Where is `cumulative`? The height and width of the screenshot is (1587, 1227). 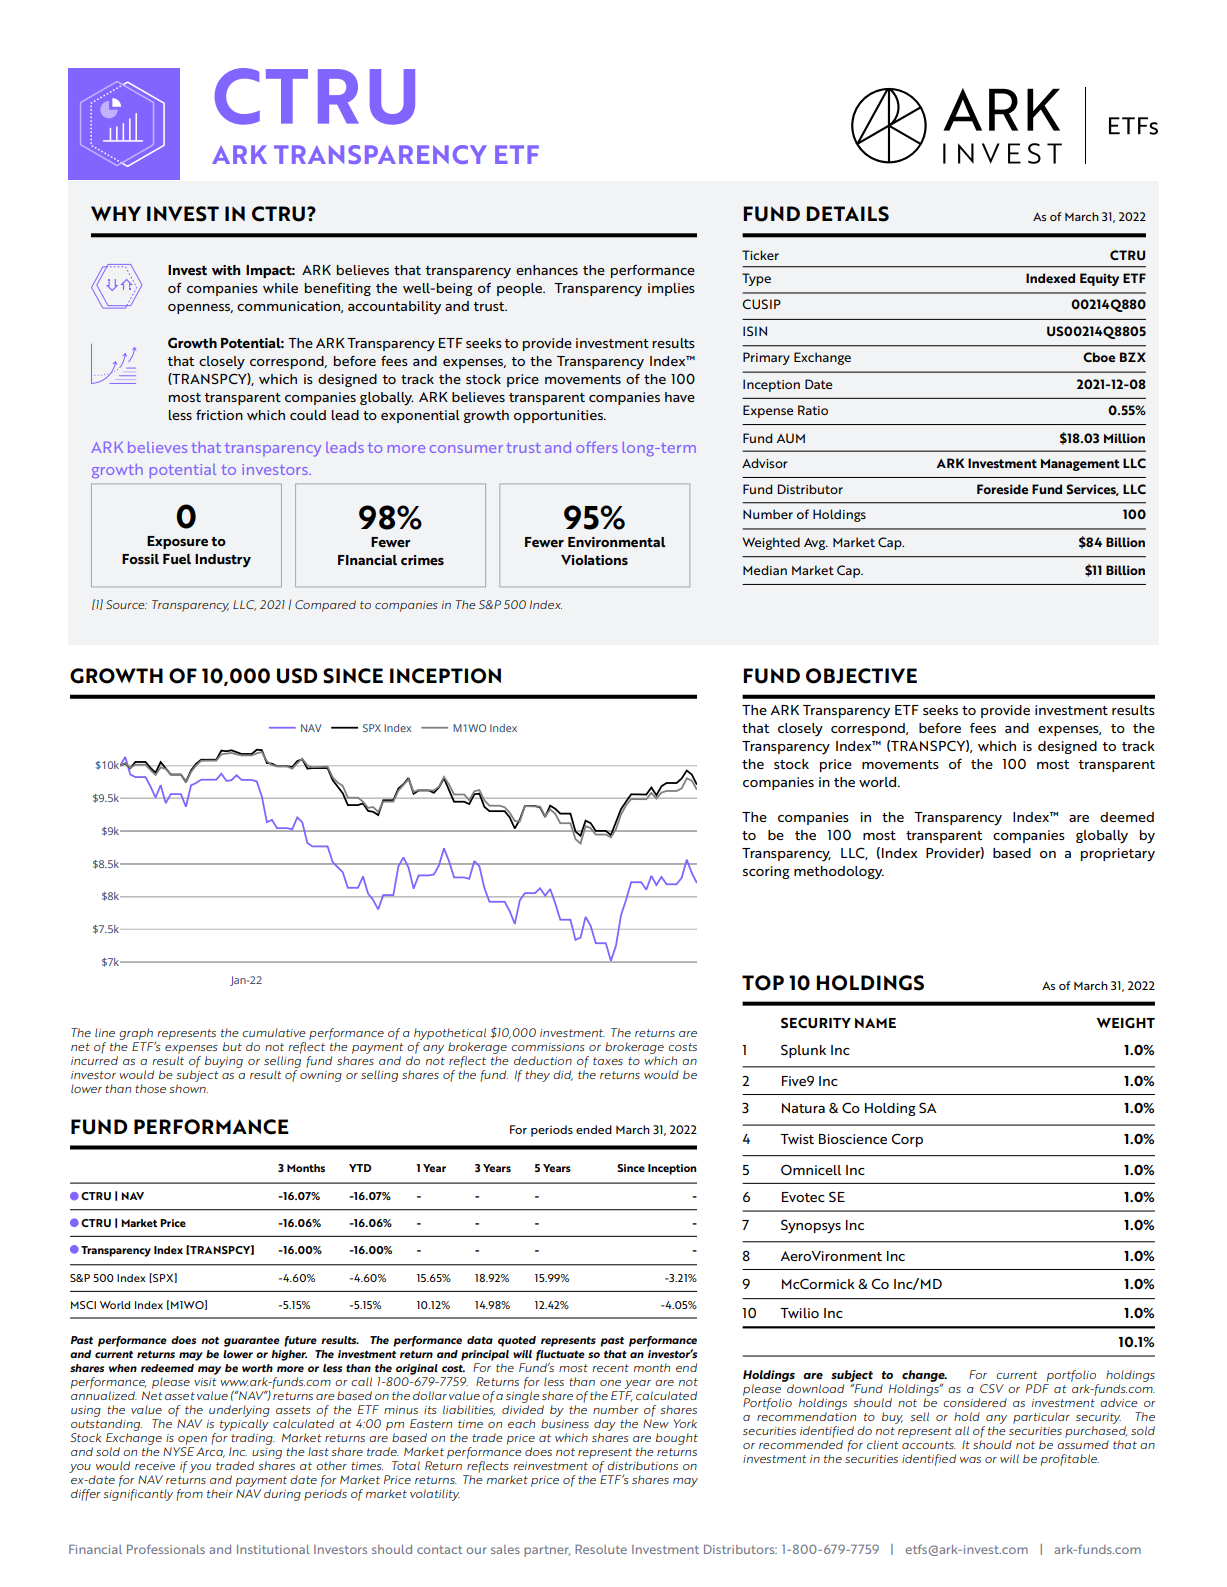
cumulative is located at coordinates (274, 1032).
